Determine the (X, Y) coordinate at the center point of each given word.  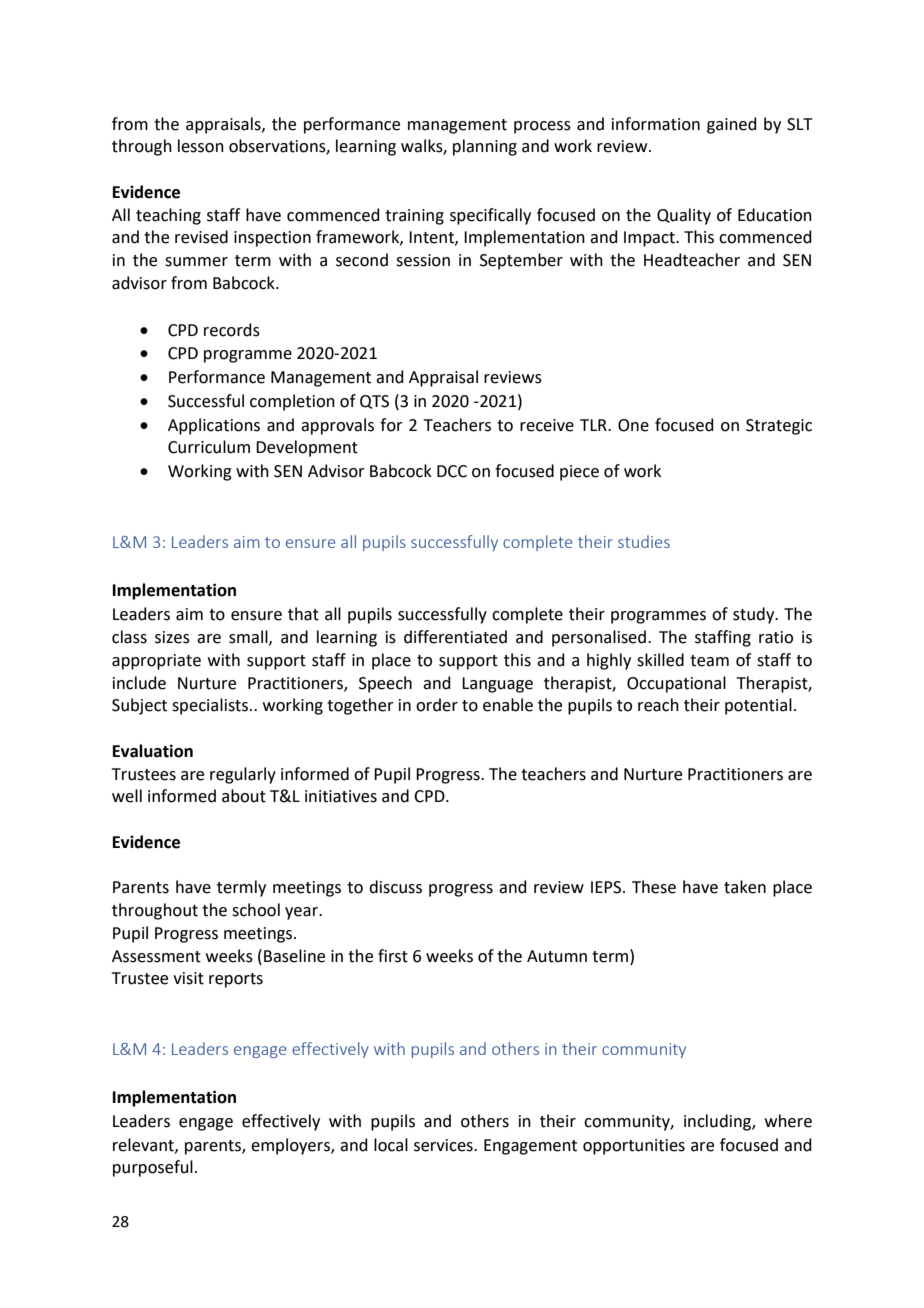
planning (485, 147)
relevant (144, 1145)
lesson (201, 146)
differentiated (455, 637)
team (709, 661)
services (444, 1145)
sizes (172, 637)
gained (732, 125)
